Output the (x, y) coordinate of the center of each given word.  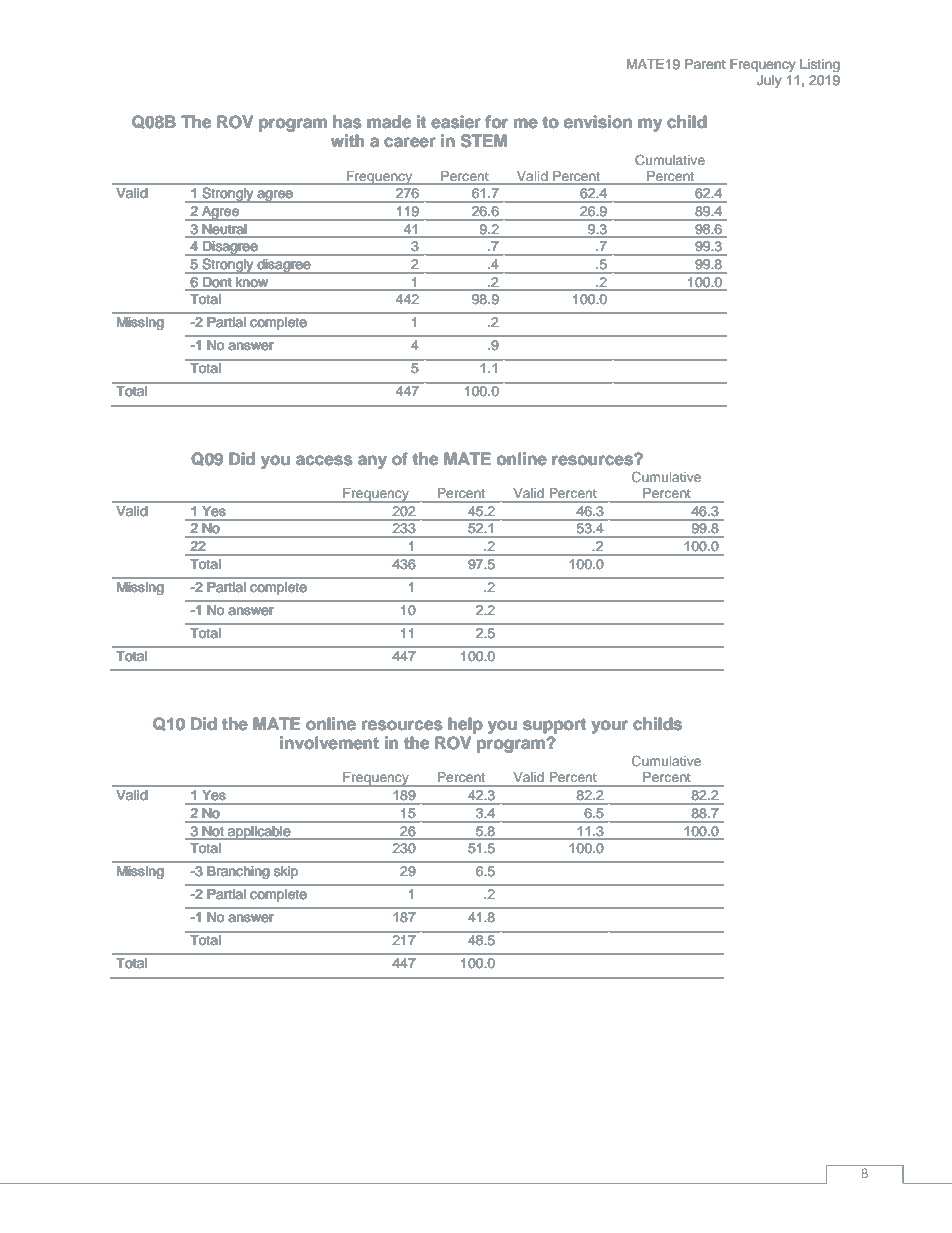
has (347, 122)
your (609, 727)
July (769, 81)
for (496, 122)
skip (286, 872)
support (554, 726)
